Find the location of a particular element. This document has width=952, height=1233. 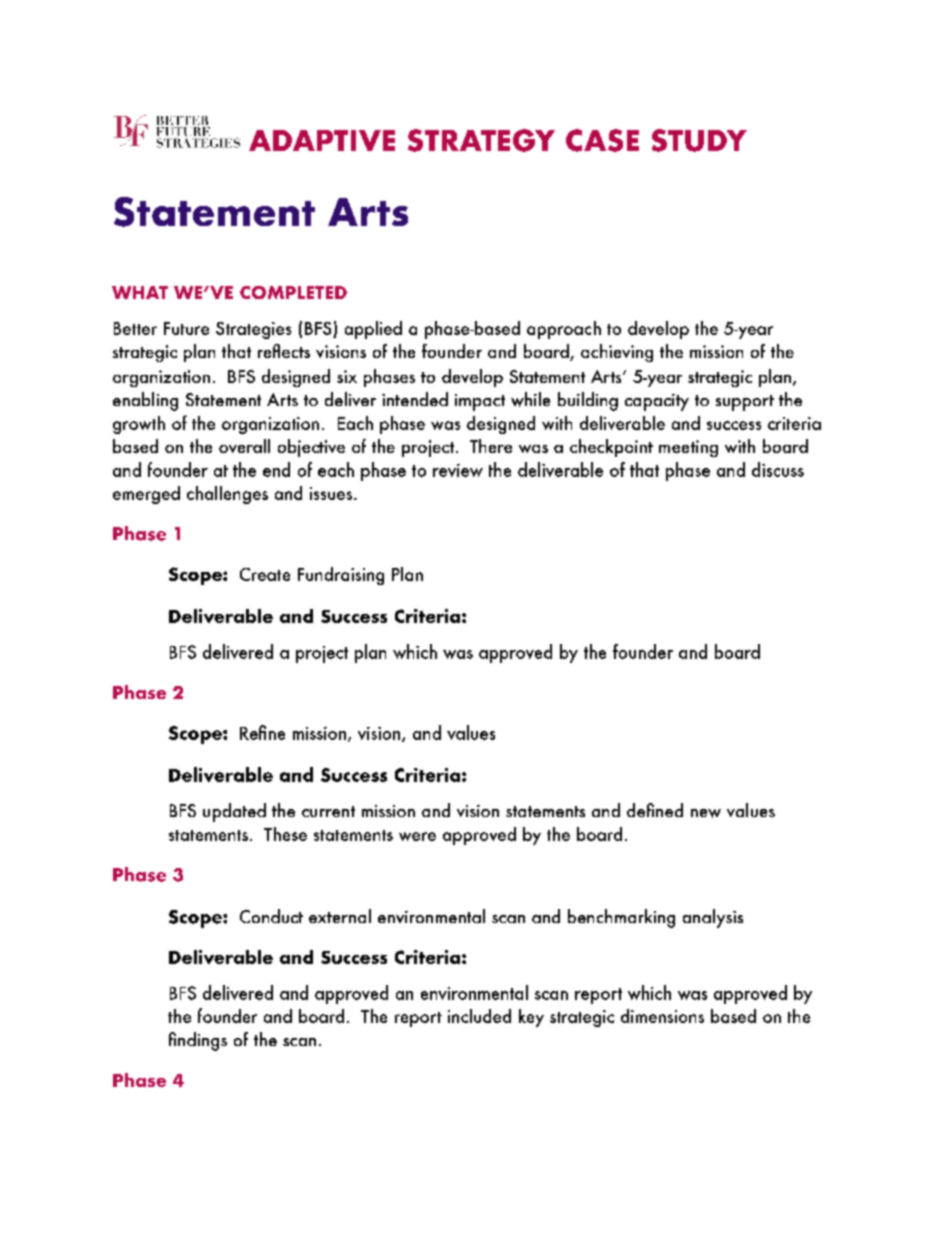

Create is located at coordinates (265, 574).
